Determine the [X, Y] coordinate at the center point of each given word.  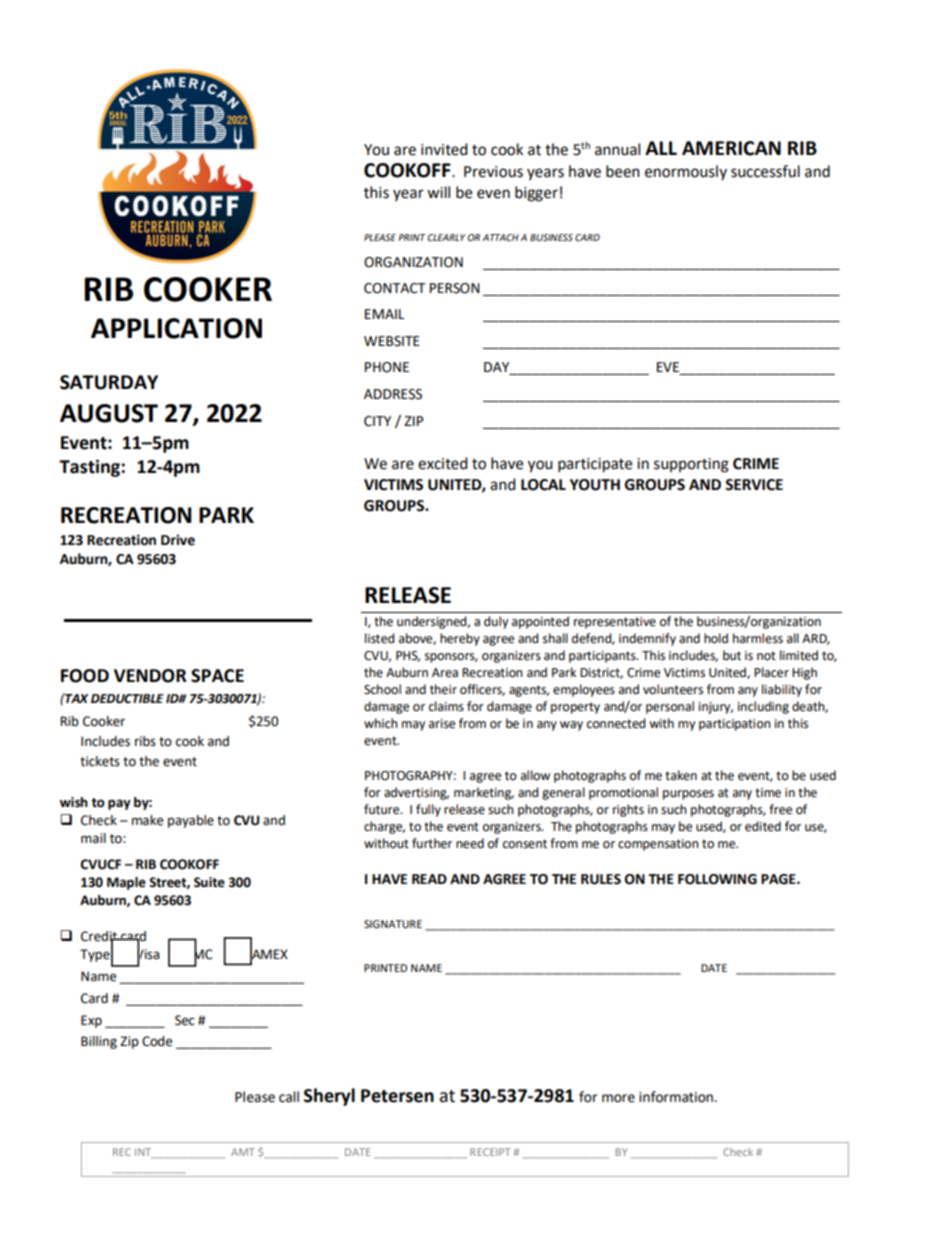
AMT [243, 1152]
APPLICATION [176, 328]
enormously [686, 172]
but [732, 655]
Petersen [397, 1096]
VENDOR [150, 676]
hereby [460, 639]
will [438, 192]
